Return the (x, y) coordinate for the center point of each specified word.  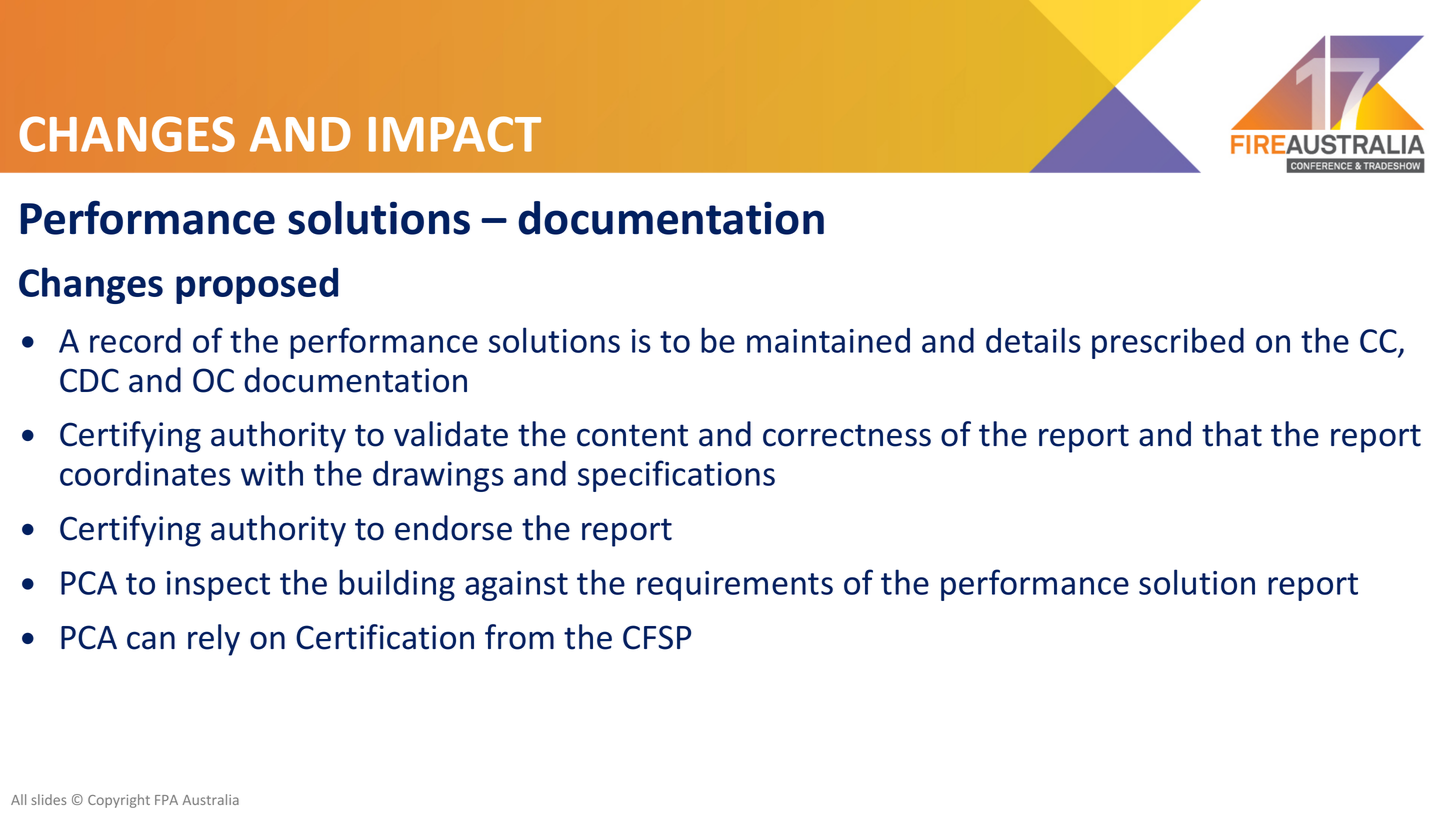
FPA (166, 800)
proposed (257, 285)
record (135, 340)
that (1232, 434)
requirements (735, 586)
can (151, 640)
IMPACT (455, 134)
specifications (676, 476)
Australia (210, 799)
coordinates (145, 473)
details (1033, 340)
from (519, 637)
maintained (828, 340)
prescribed (1168, 343)
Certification (385, 637)
